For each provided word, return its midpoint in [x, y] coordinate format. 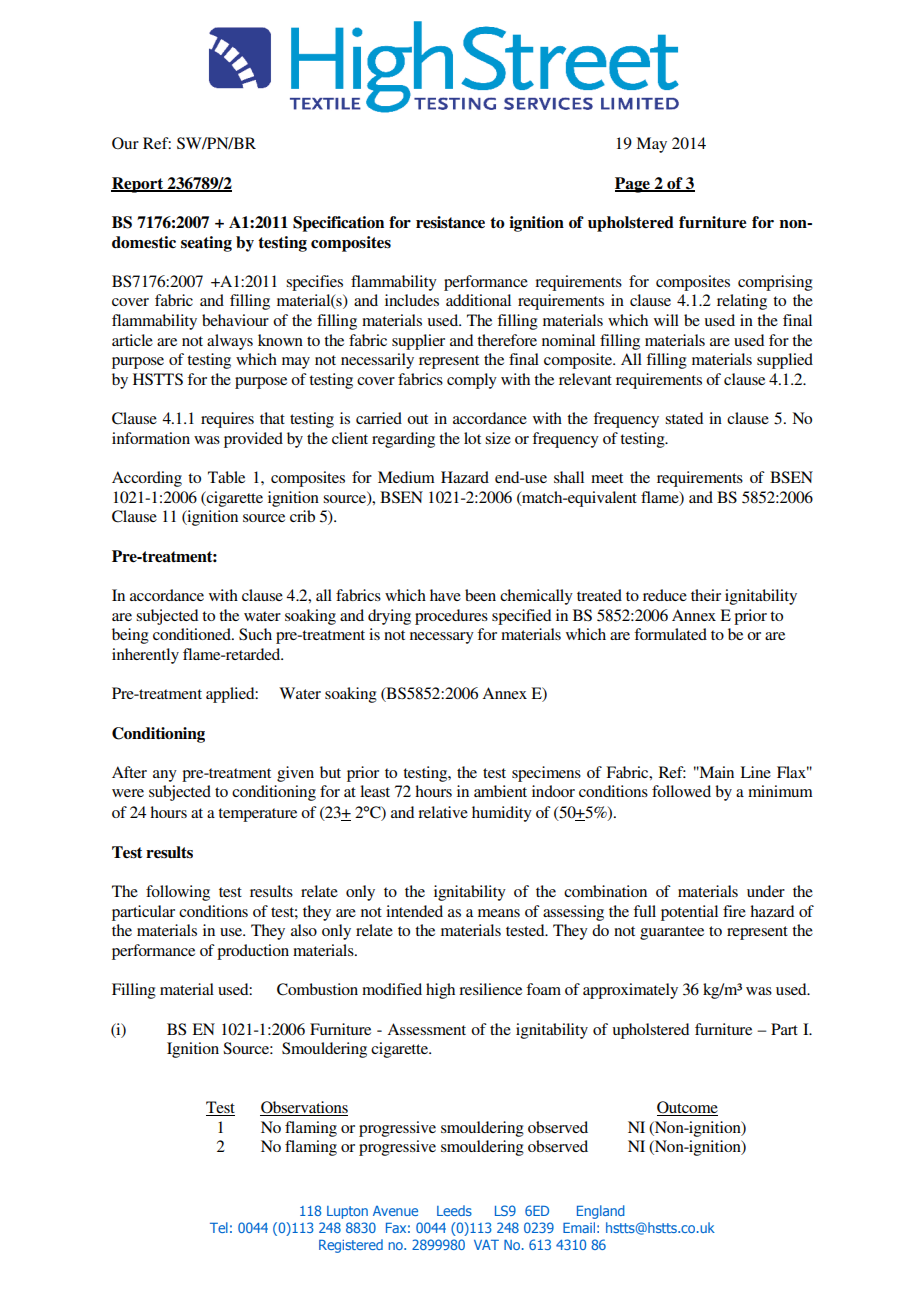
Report [138, 185]
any [165, 776]
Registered [351, 1246]
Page [633, 185]
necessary [442, 638]
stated [684, 418]
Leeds [454, 1210]
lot [472, 438]
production [253, 952]
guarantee [672, 933]
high [440, 991]
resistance [450, 222]
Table [226, 477]
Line [755, 772]
